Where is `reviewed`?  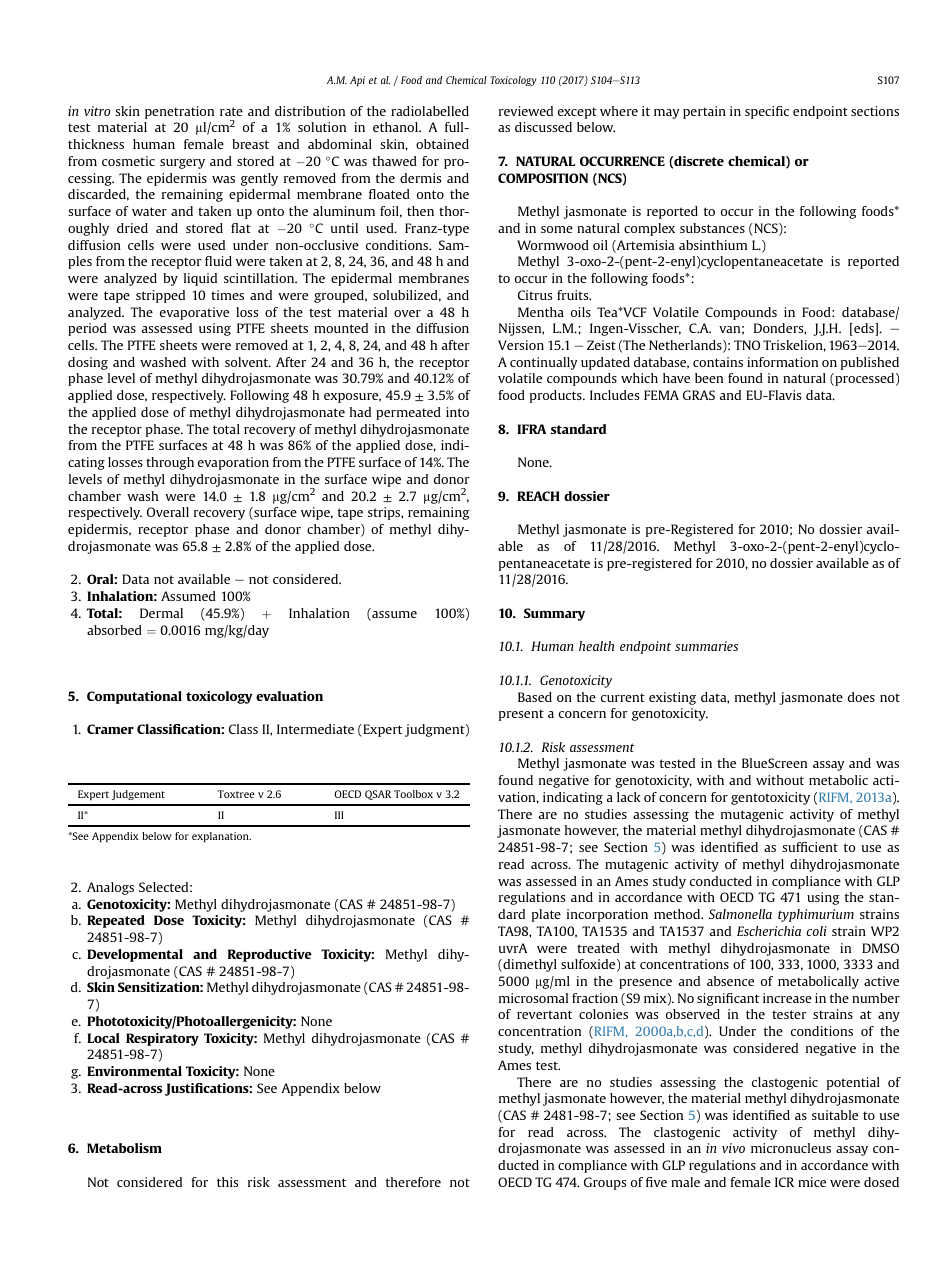
reviewed is located at coordinates (526, 111).
